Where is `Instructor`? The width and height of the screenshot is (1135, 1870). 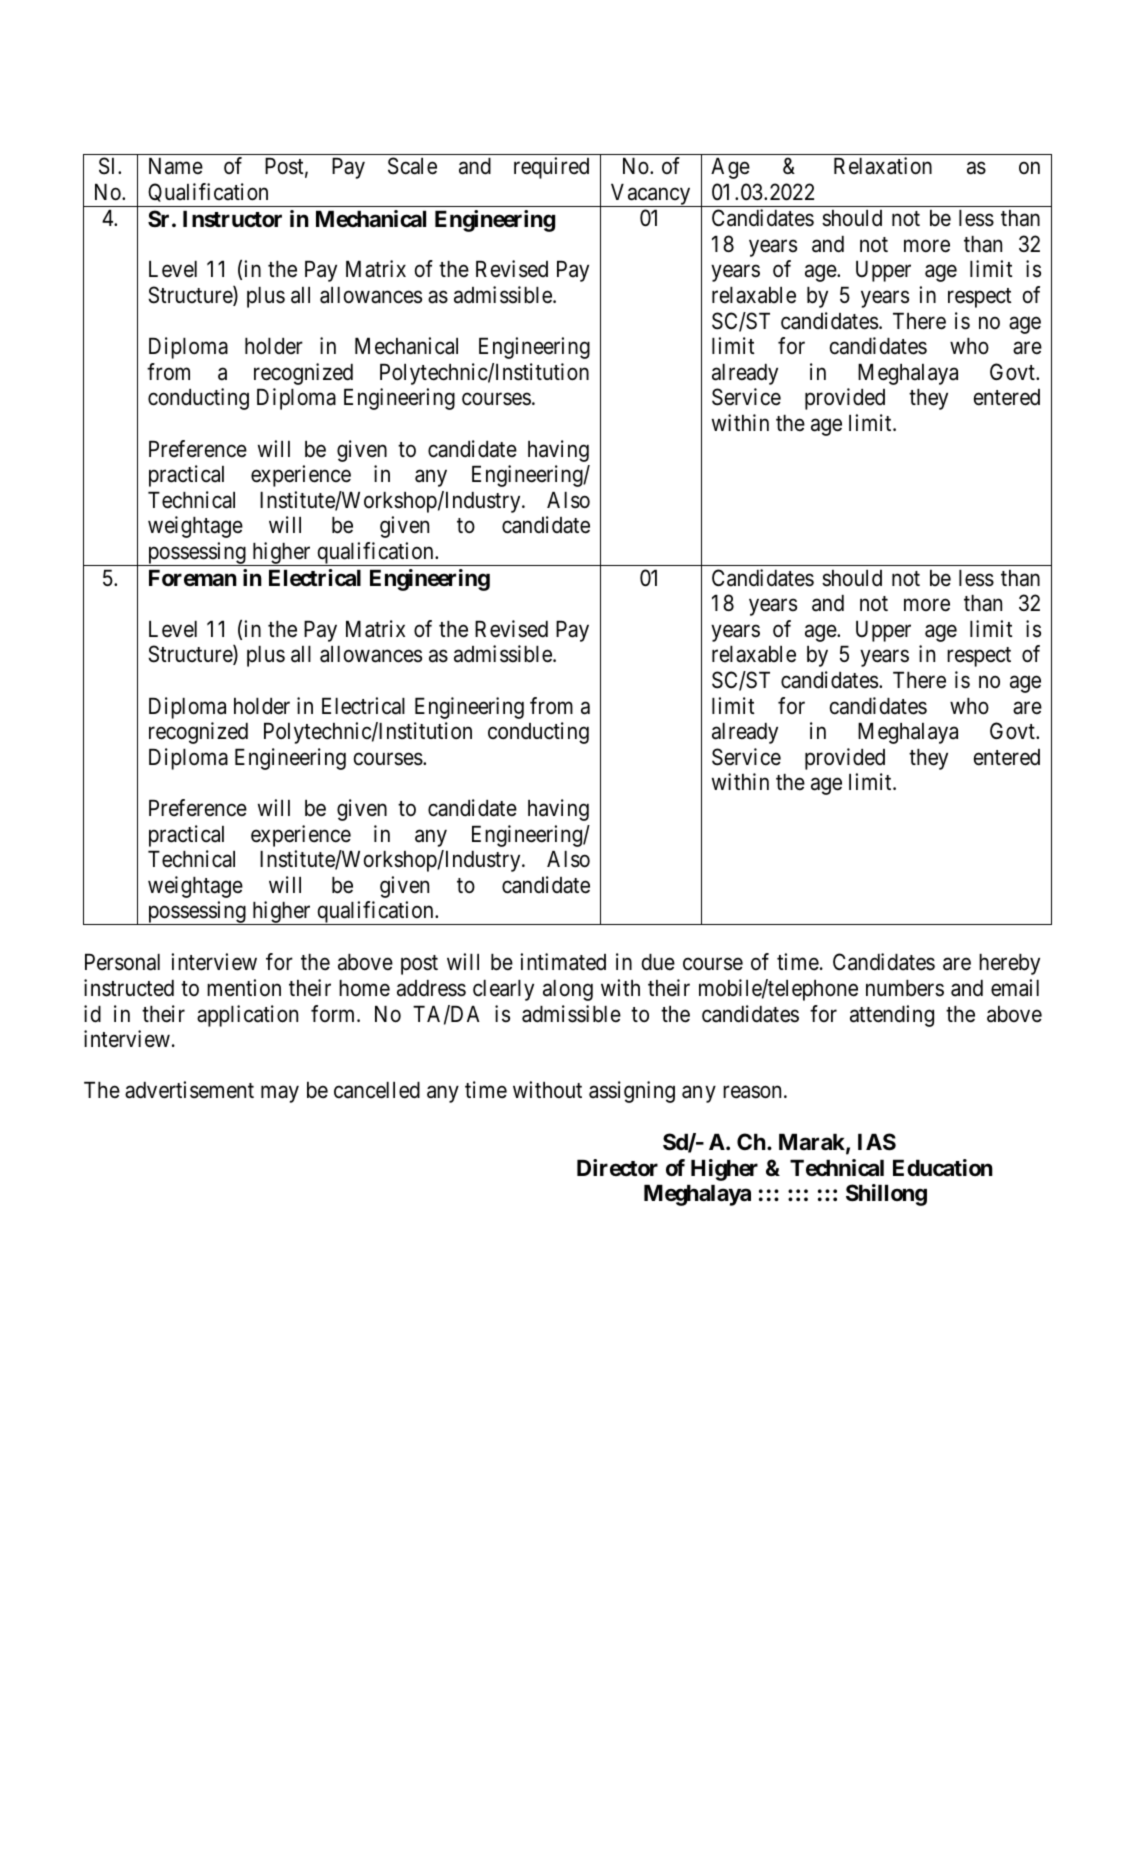 Instructor is located at coordinates (232, 219).
